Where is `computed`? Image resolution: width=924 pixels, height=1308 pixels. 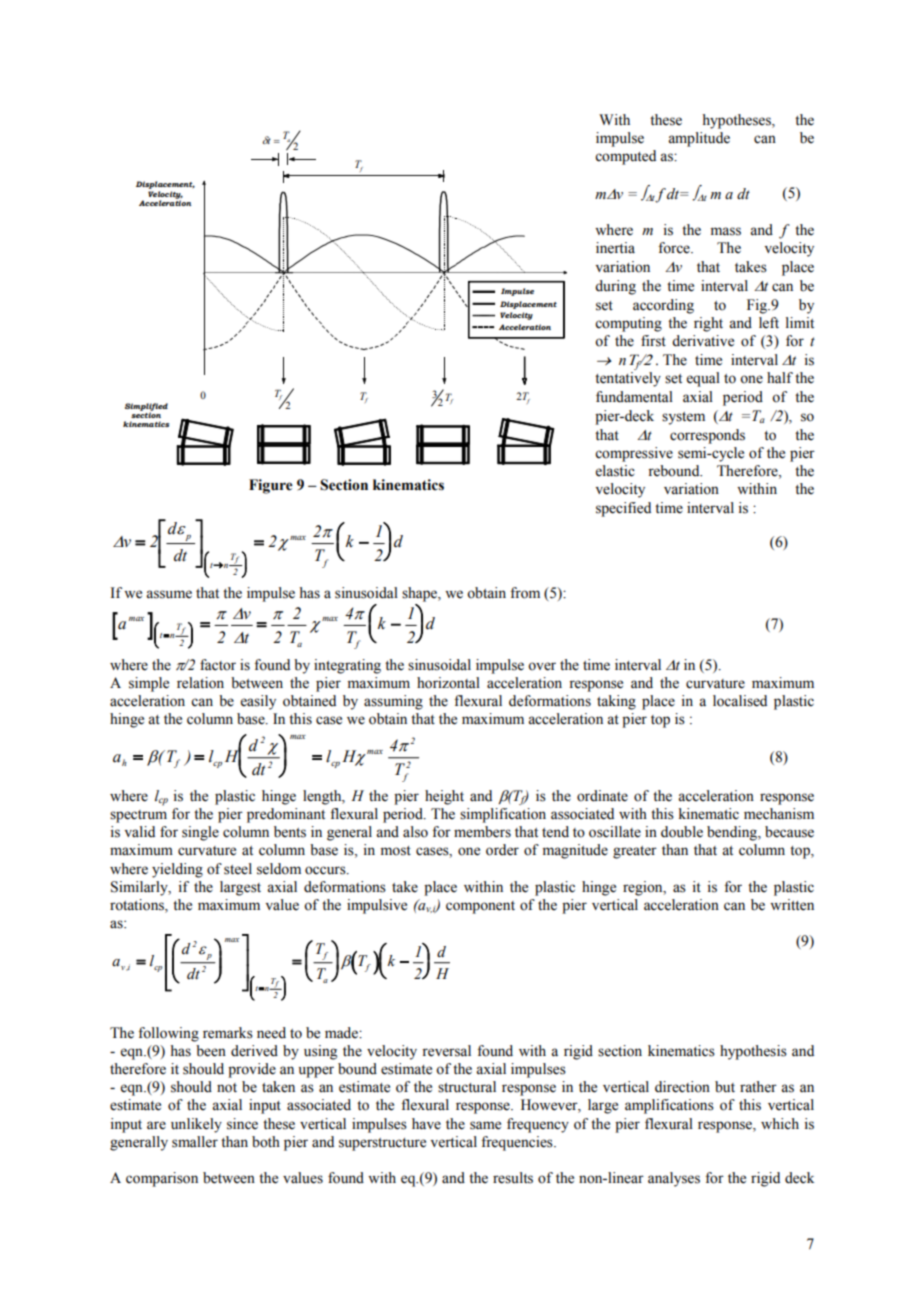
computed is located at coordinates (625, 157).
